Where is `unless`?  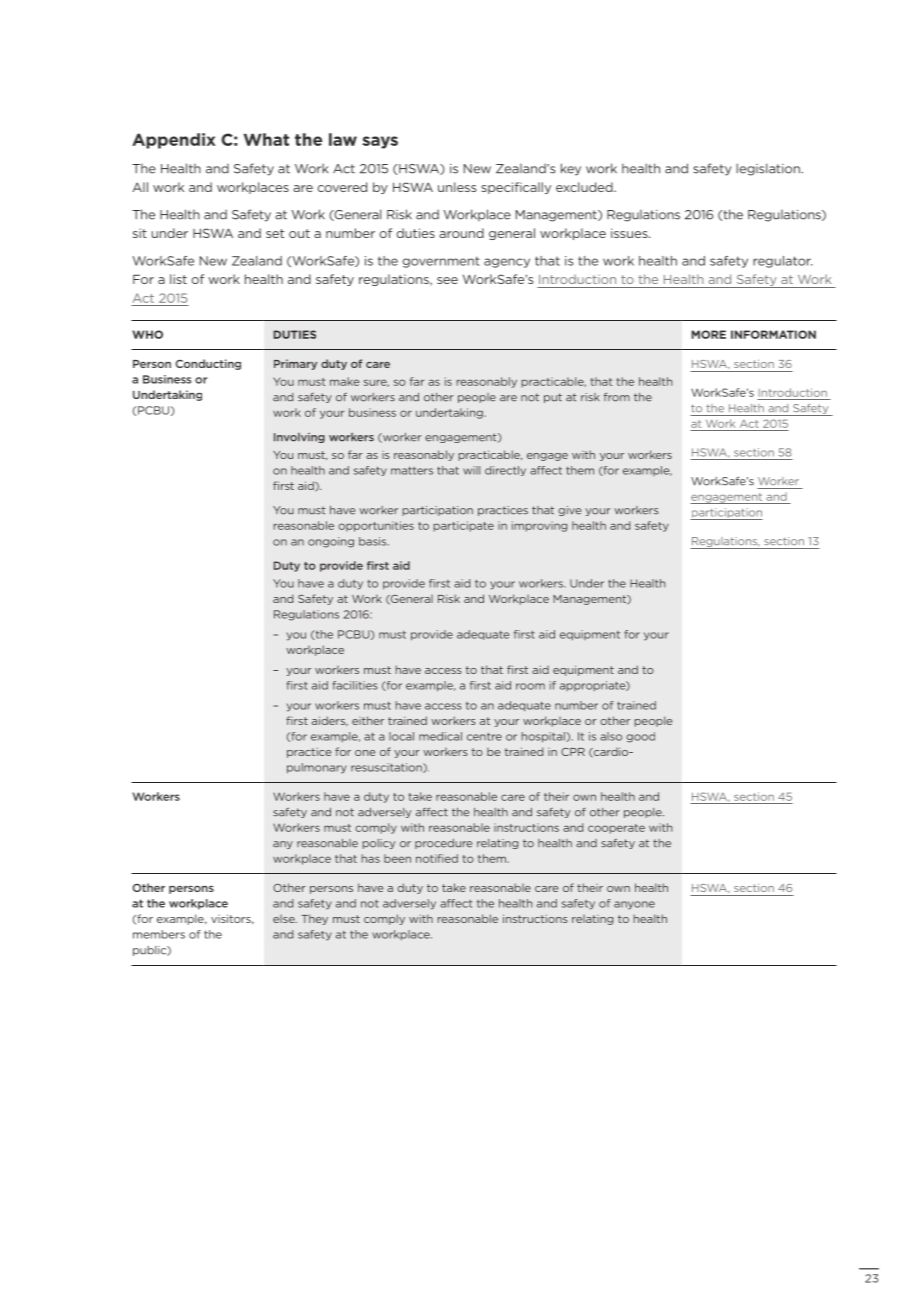 unless is located at coordinates (457, 187).
